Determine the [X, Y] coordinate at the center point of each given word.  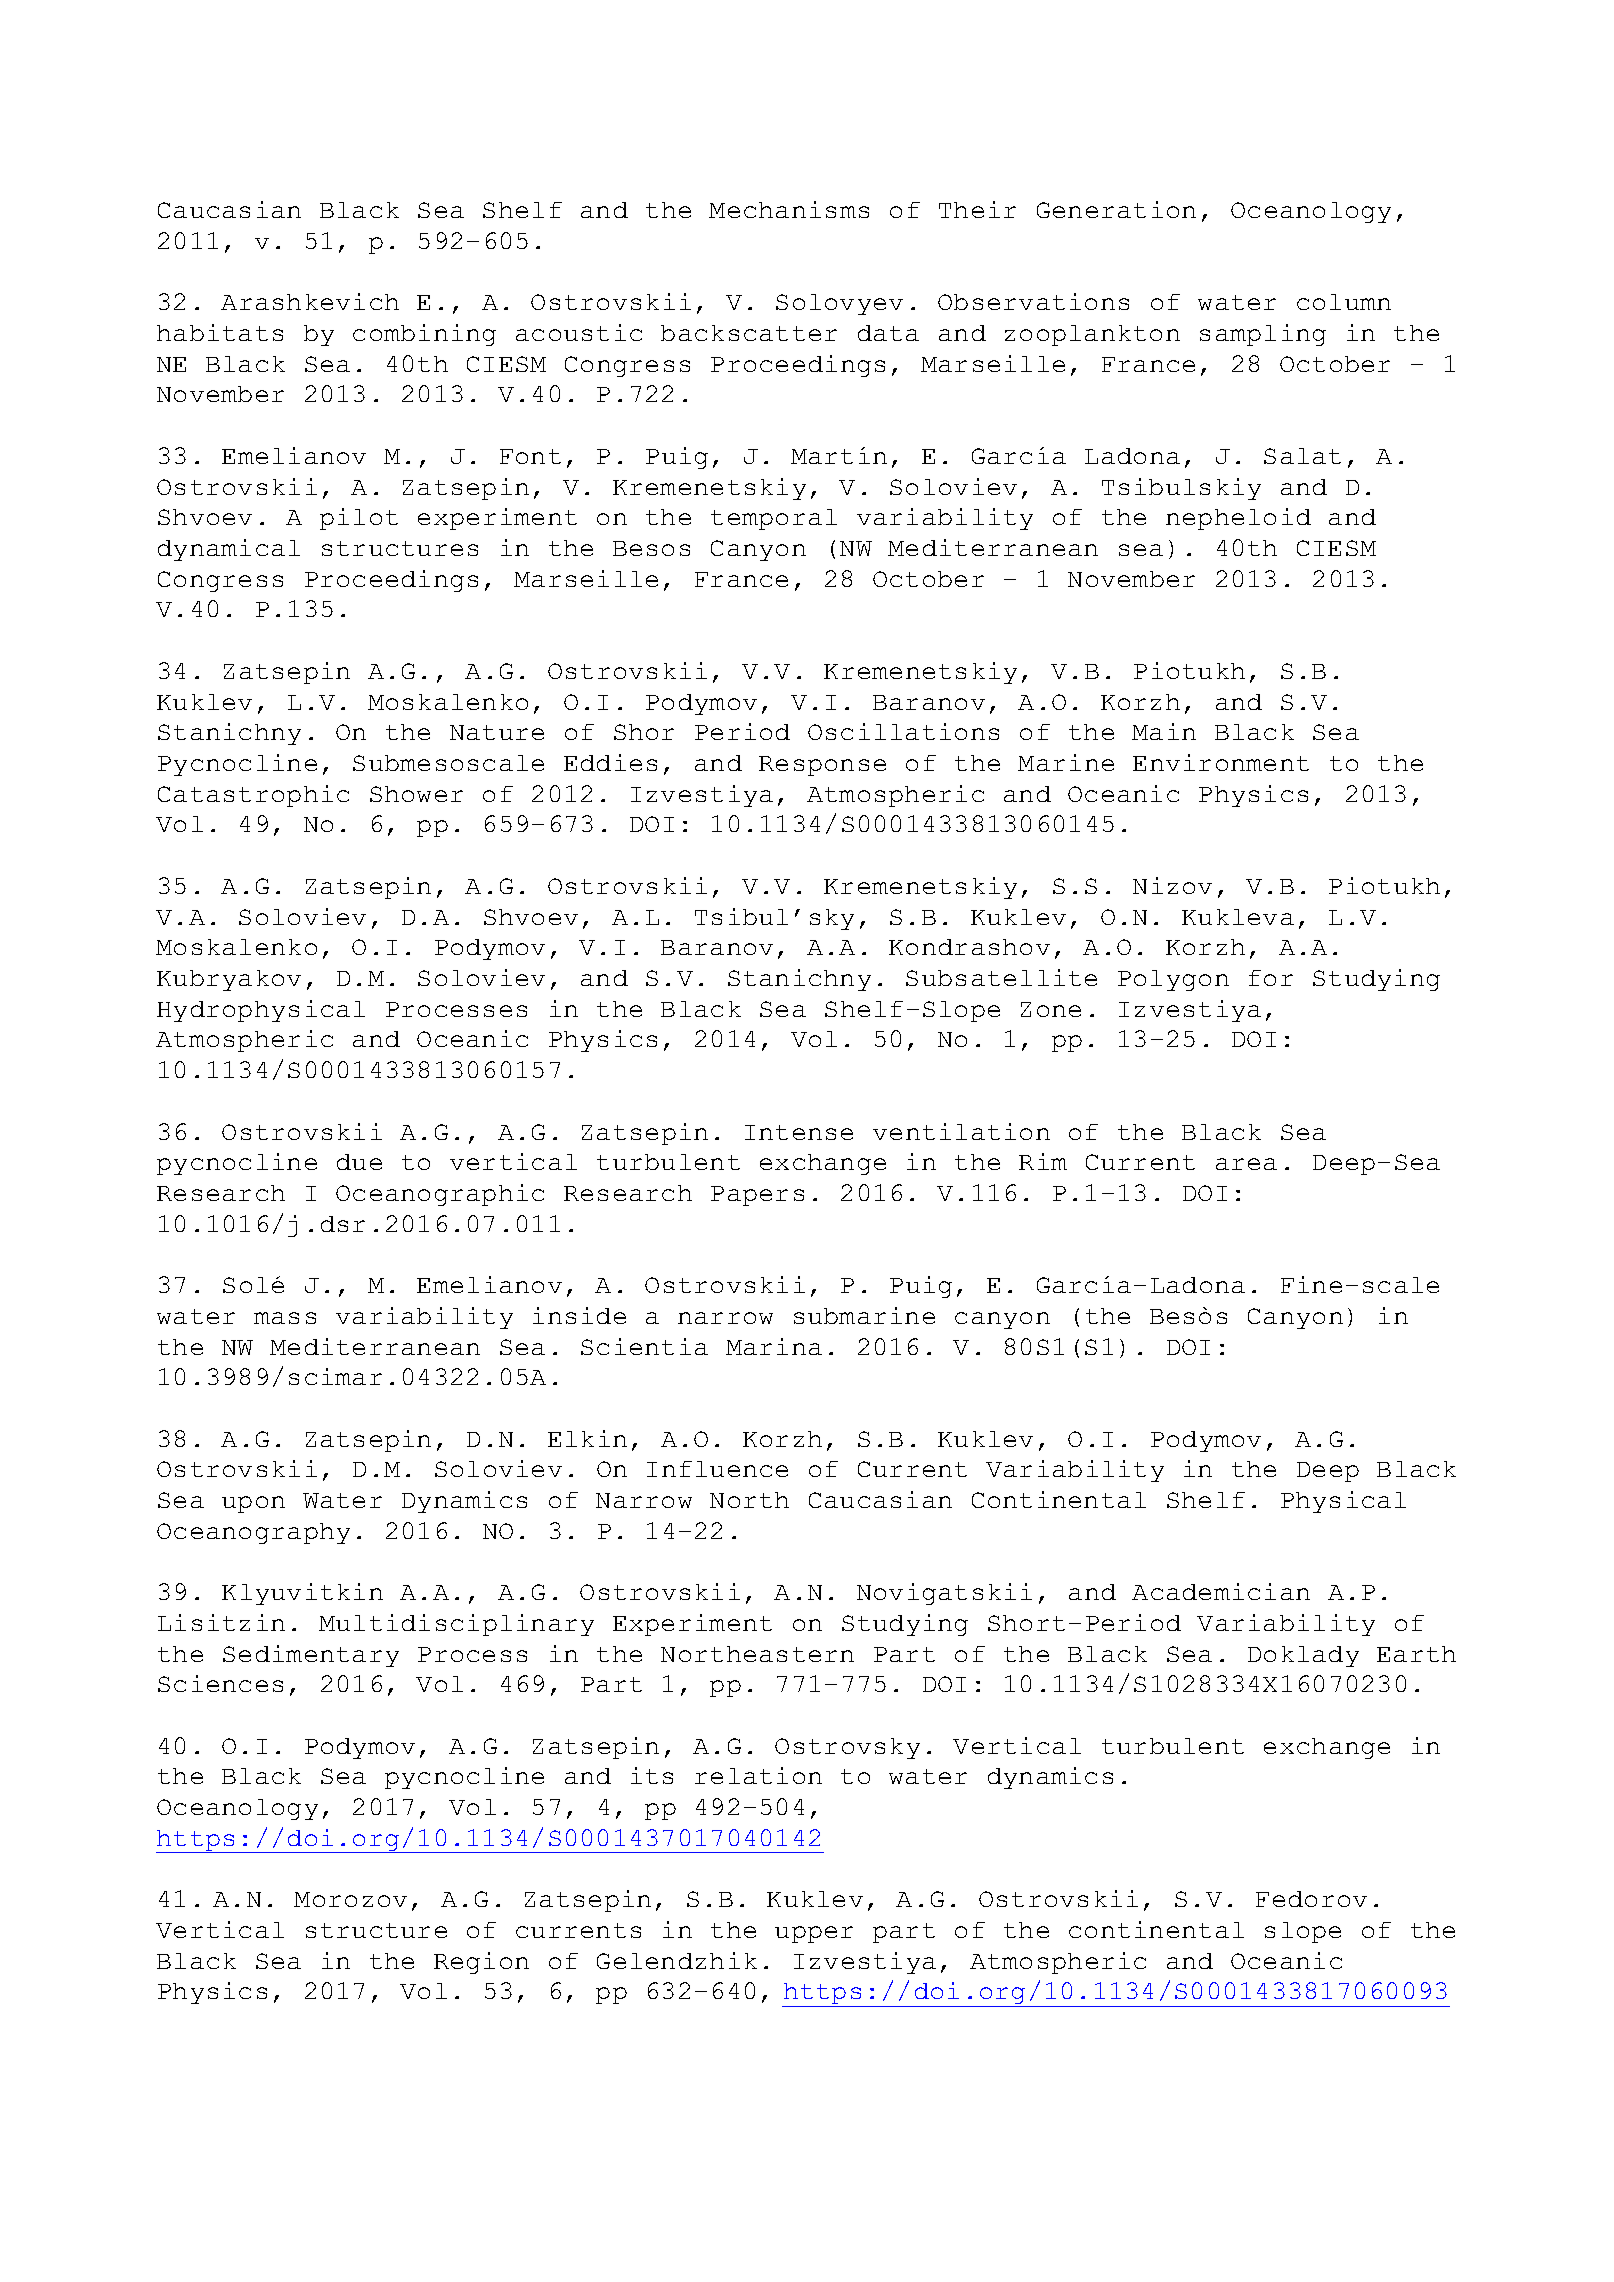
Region [481, 1963]
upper [814, 1934]
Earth [1416, 1654]
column [1344, 302]
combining [424, 335]
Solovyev [839, 304]
